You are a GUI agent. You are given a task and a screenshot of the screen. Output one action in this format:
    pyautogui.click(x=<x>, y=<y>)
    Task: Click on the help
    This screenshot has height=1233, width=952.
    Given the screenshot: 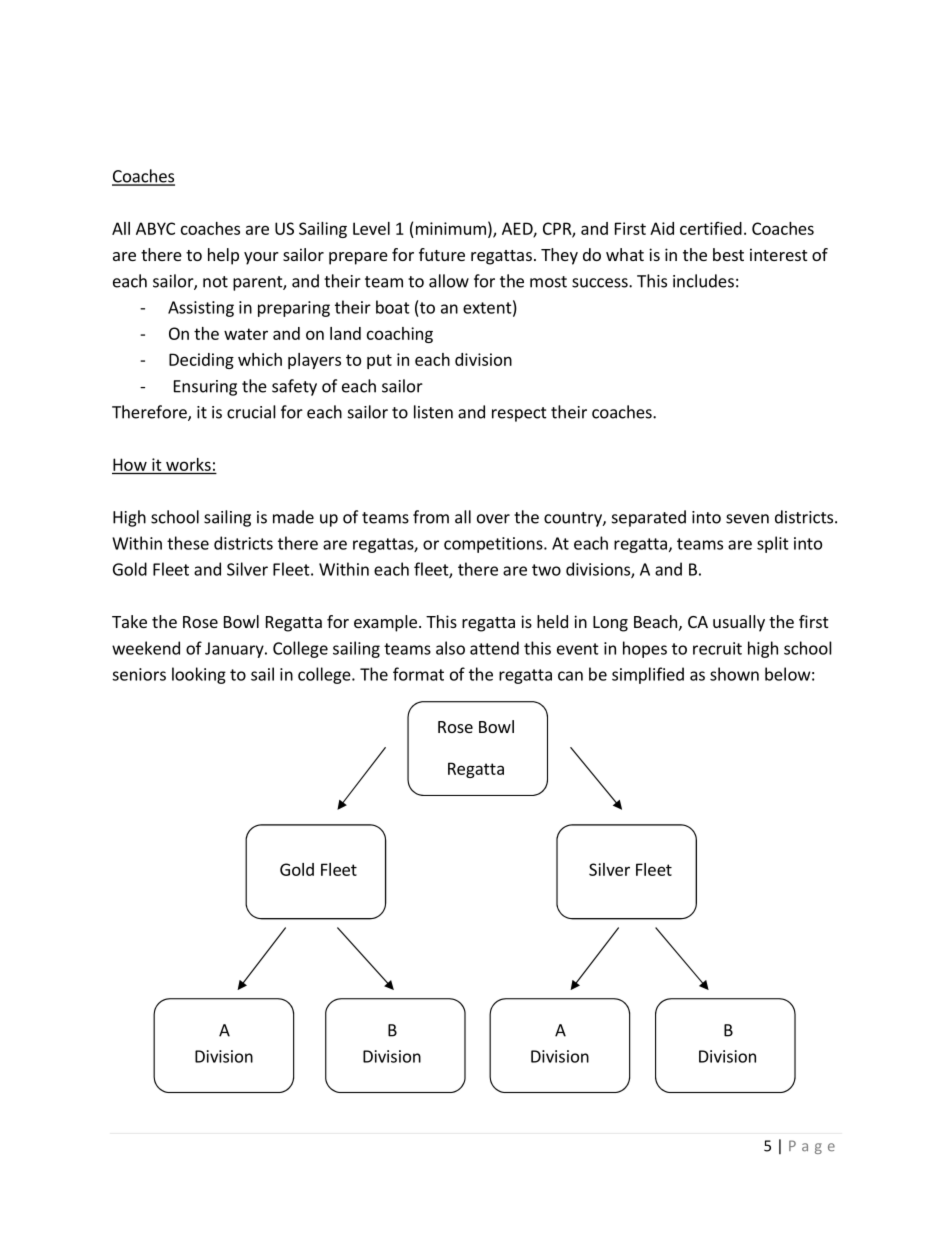 What is the action you would take?
    pyautogui.click(x=223, y=256)
